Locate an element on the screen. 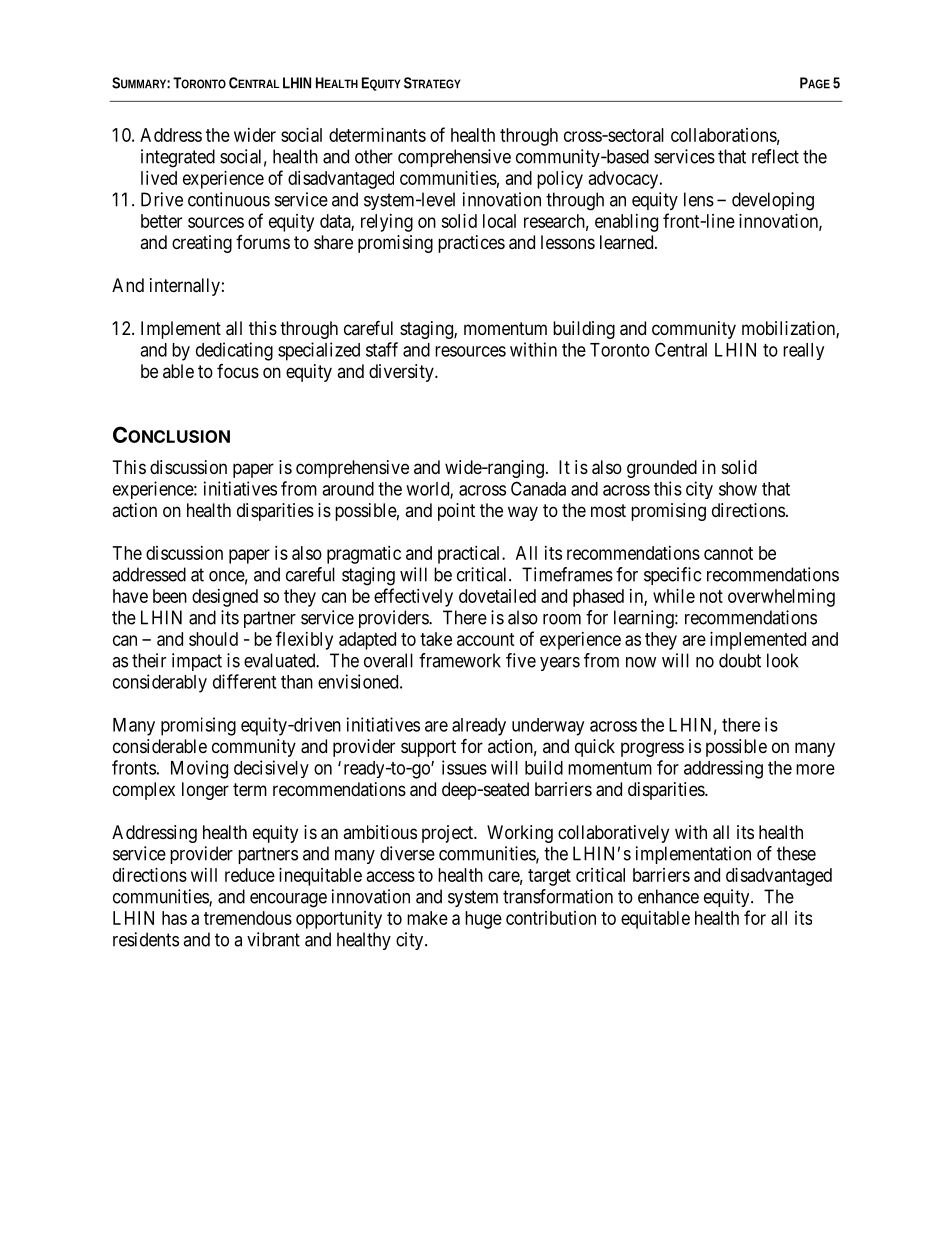 The image size is (952, 1233). staff is located at coordinates (382, 349).
